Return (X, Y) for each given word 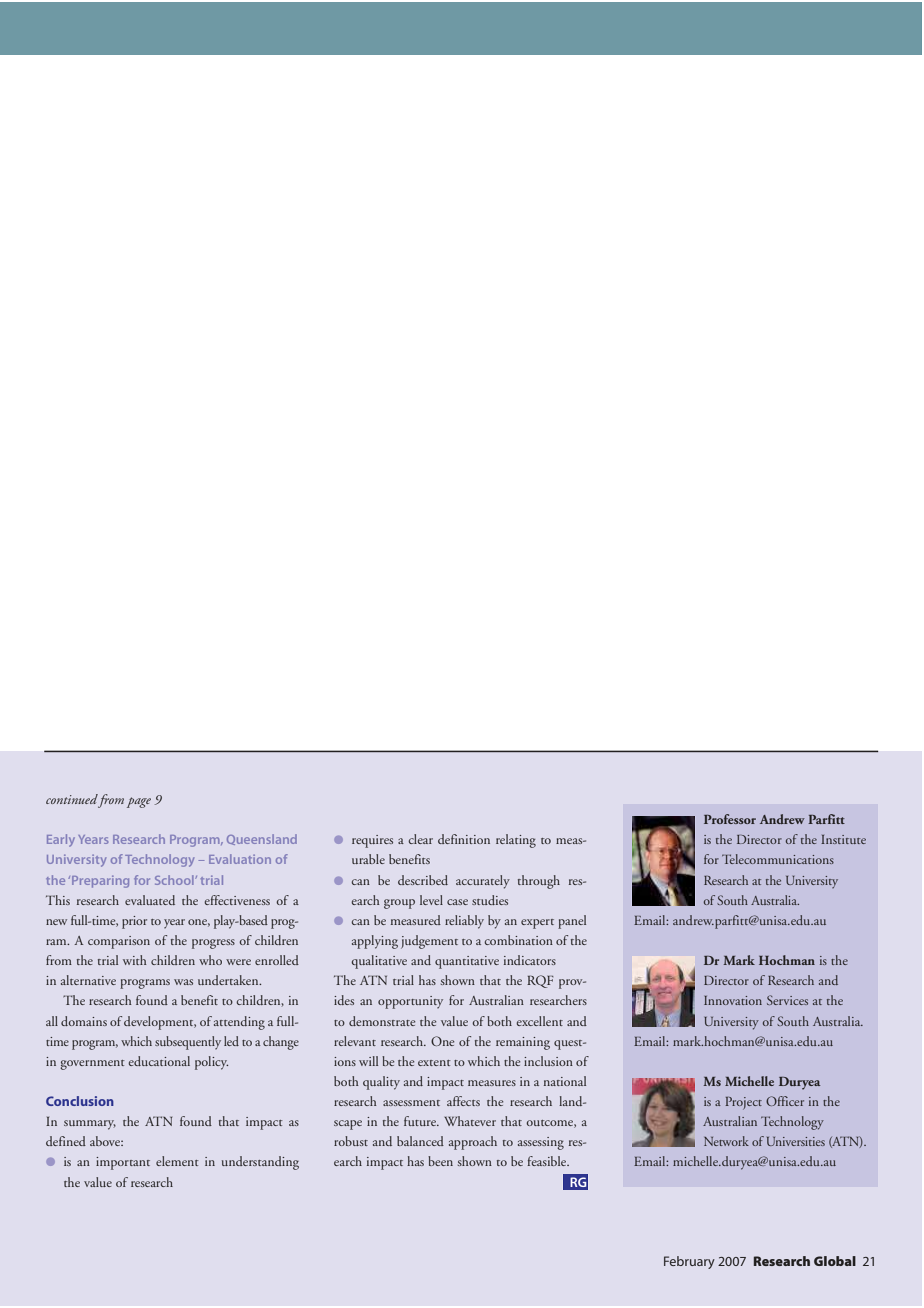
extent (434, 1063)
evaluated (150, 900)
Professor (730, 819)
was (183, 982)
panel (572, 922)
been (440, 1161)
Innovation (733, 1000)
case (457, 902)
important (123, 1163)
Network (726, 1141)
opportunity (410, 1002)
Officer (785, 1101)
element (177, 1161)
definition (464, 839)
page (139, 802)
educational (159, 1061)
